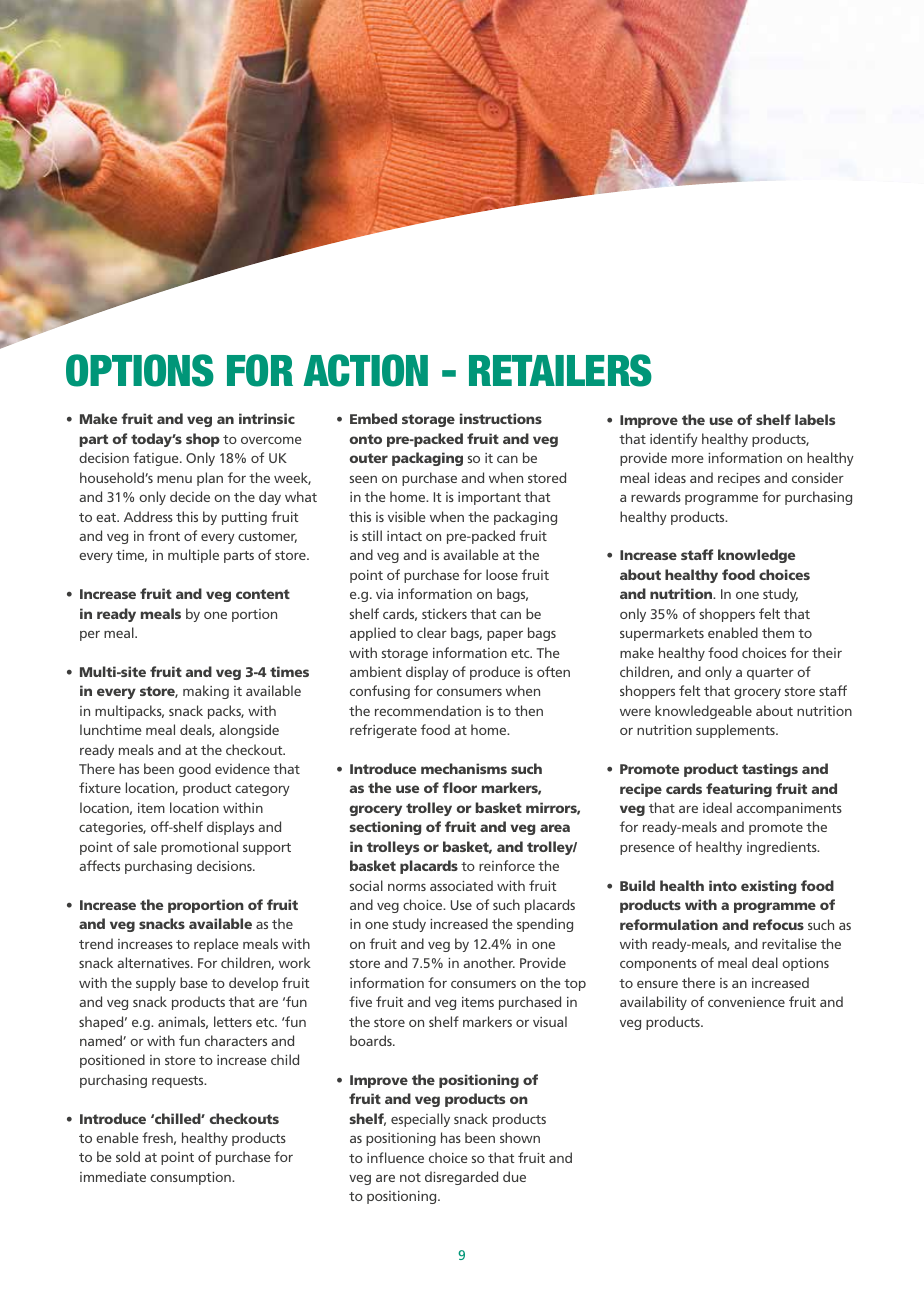 The width and height of the screenshot is (924, 1308). Describe the element at coordinates (154, 962) in the screenshot. I see `alternatives` at that location.
